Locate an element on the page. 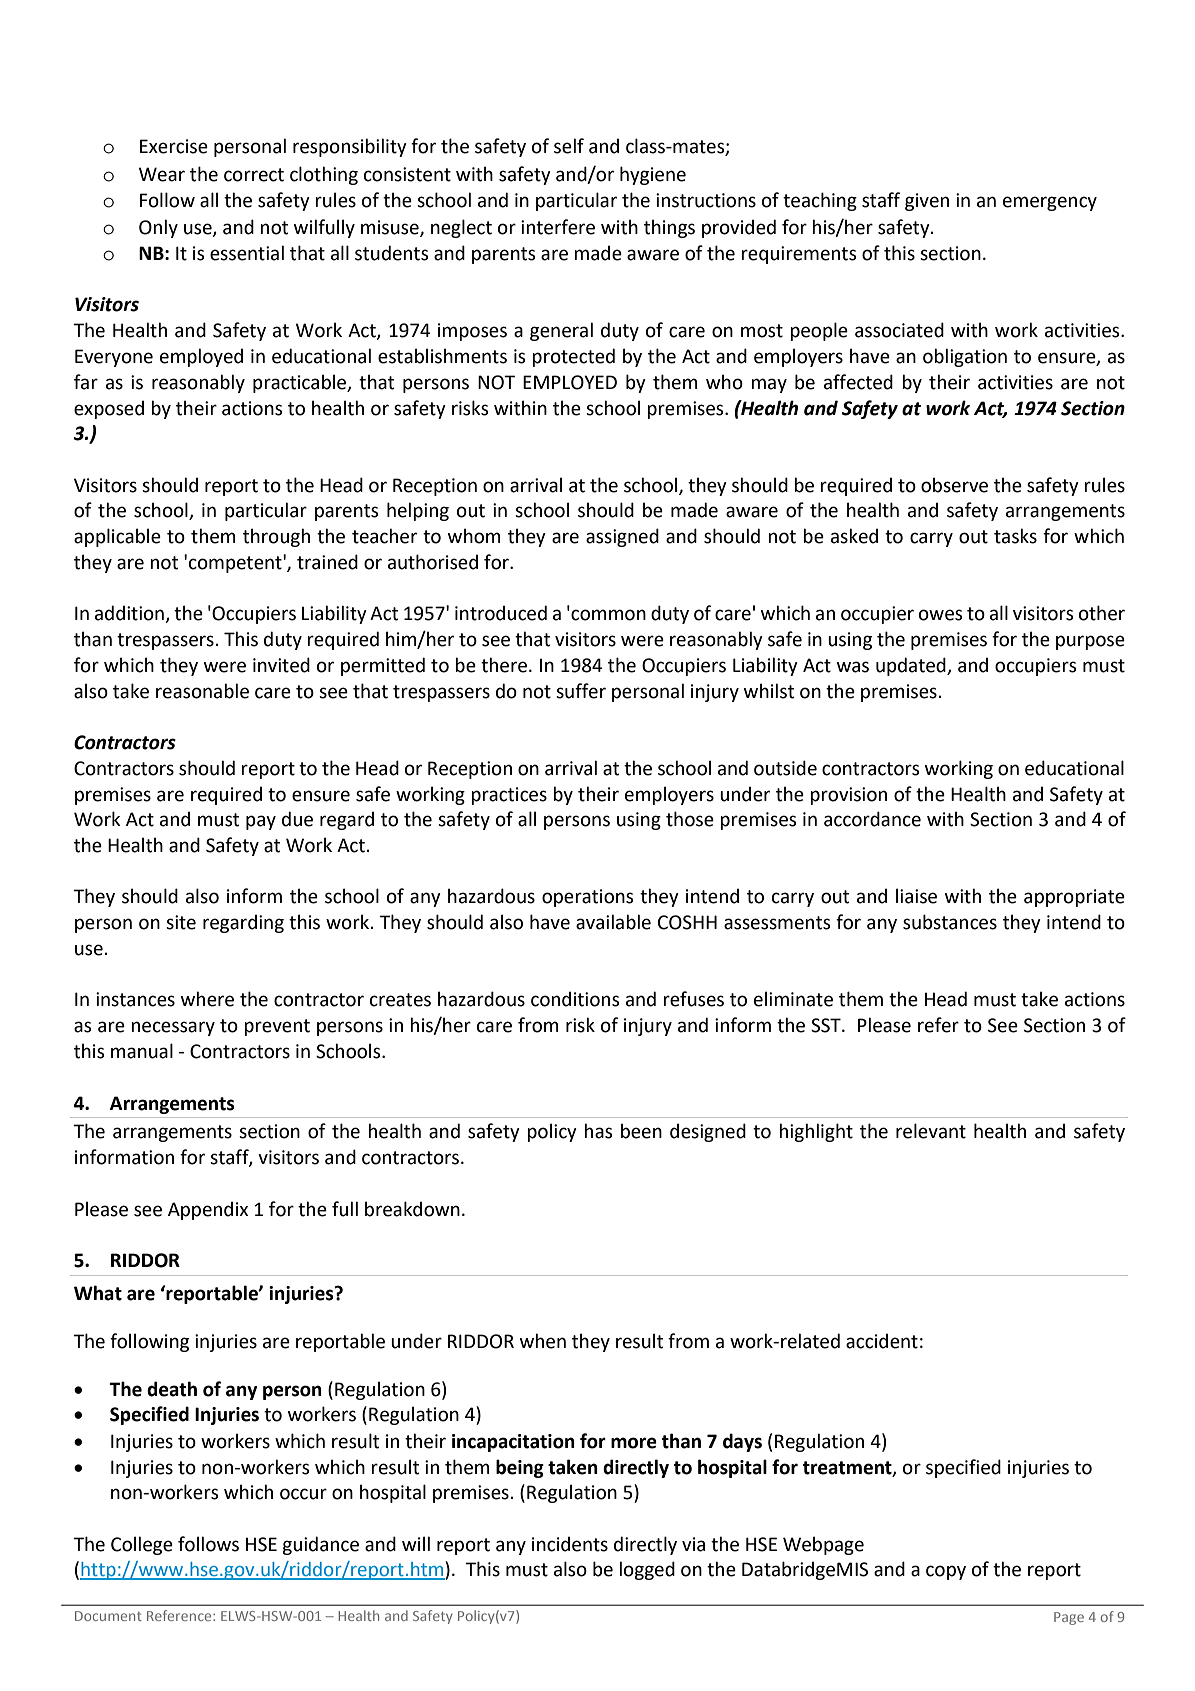 This page has height=1691, width=1195. when is located at coordinates (543, 1341).
